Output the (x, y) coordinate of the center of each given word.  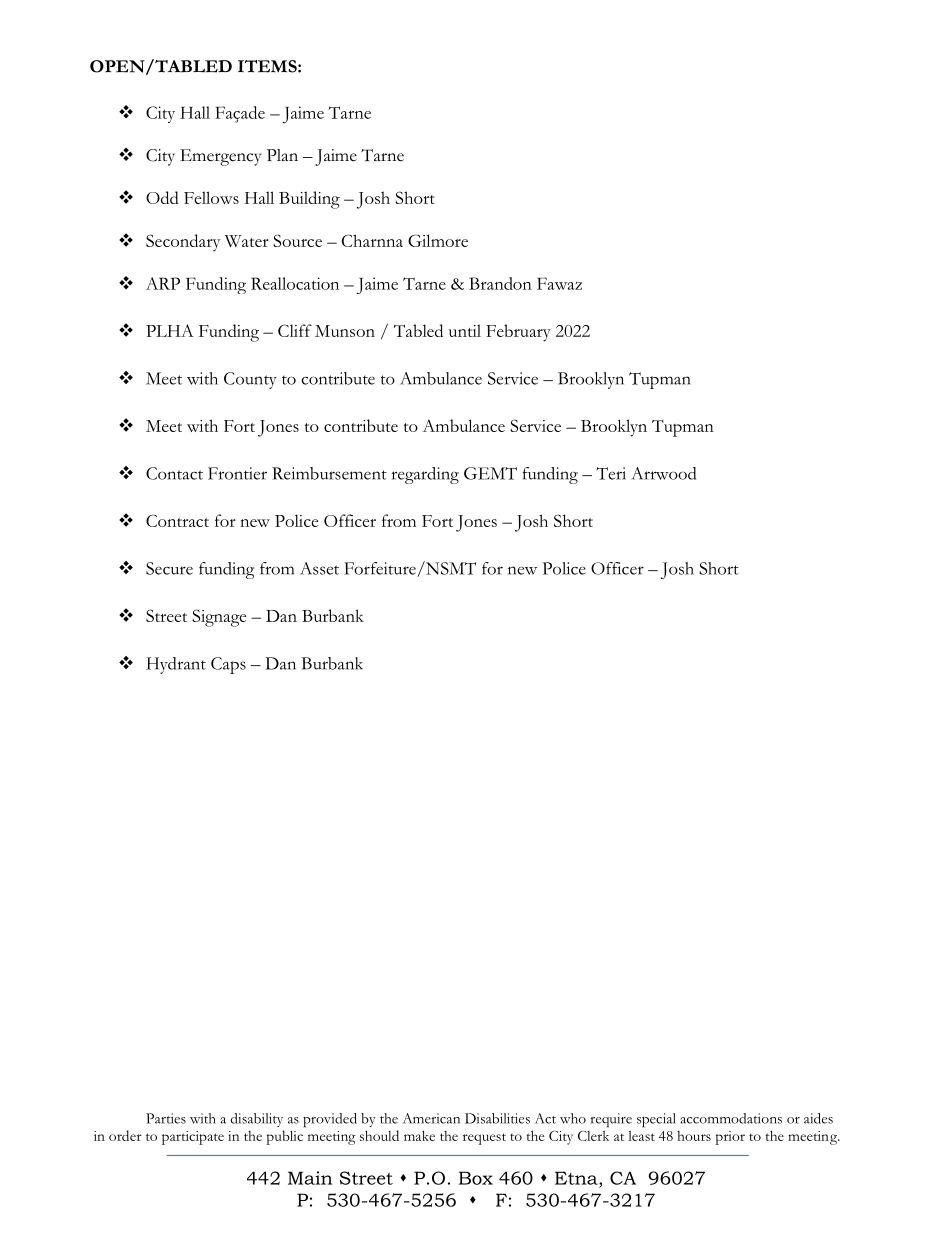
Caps (228, 665)
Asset (319, 568)
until (465, 330)
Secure (169, 568)
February (518, 333)
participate (193, 1138)
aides (818, 1118)
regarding (425, 475)
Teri (611, 473)
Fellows (211, 197)
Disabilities (497, 1118)
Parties (166, 1118)
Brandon (500, 283)
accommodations (731, 1118)
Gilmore (438, 240)
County (250, 380)
